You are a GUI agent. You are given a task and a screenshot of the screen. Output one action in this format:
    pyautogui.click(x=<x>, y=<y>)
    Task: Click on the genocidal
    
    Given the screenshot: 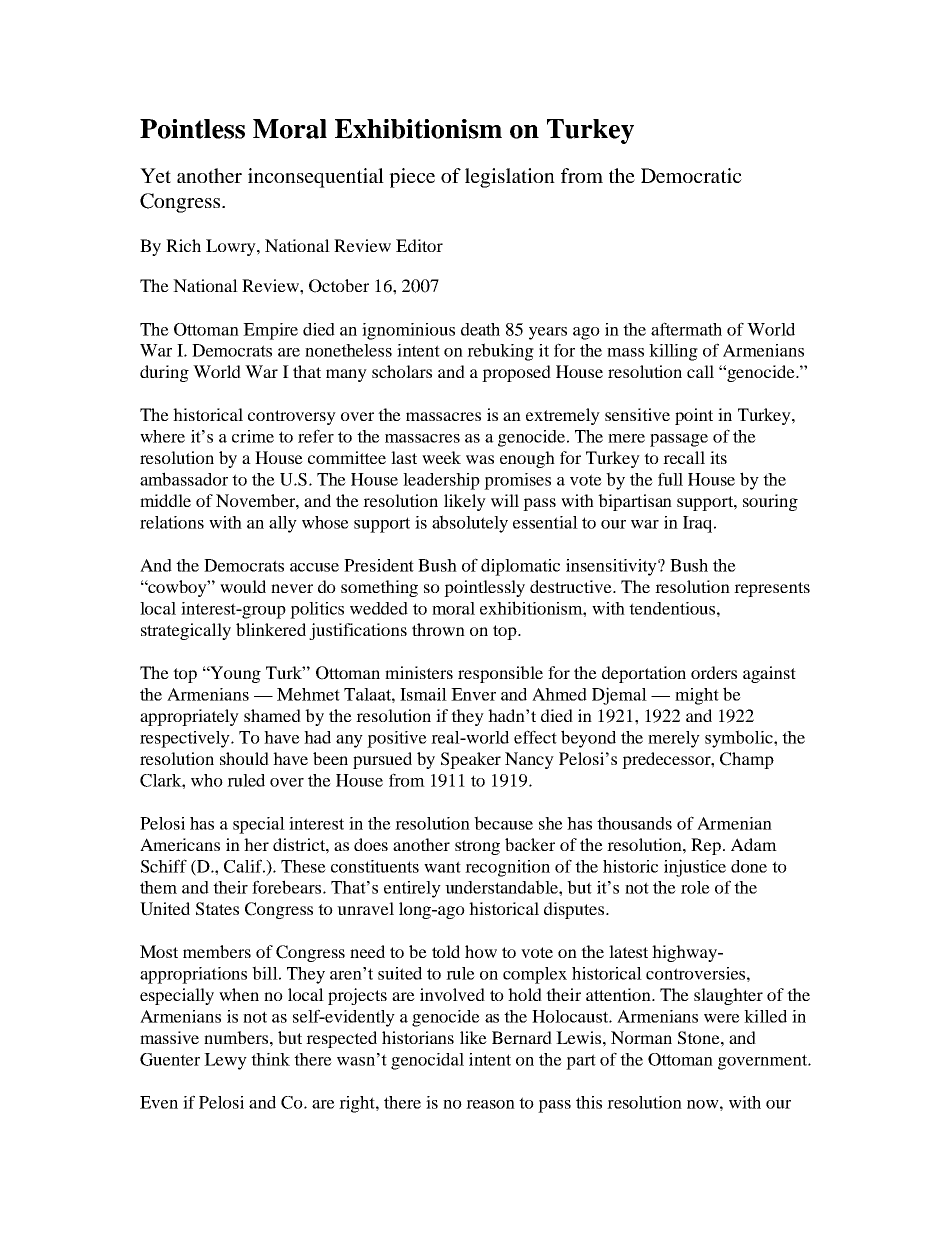 What is the action you would take?
    pyautogui.click(x=427, y=1061)
